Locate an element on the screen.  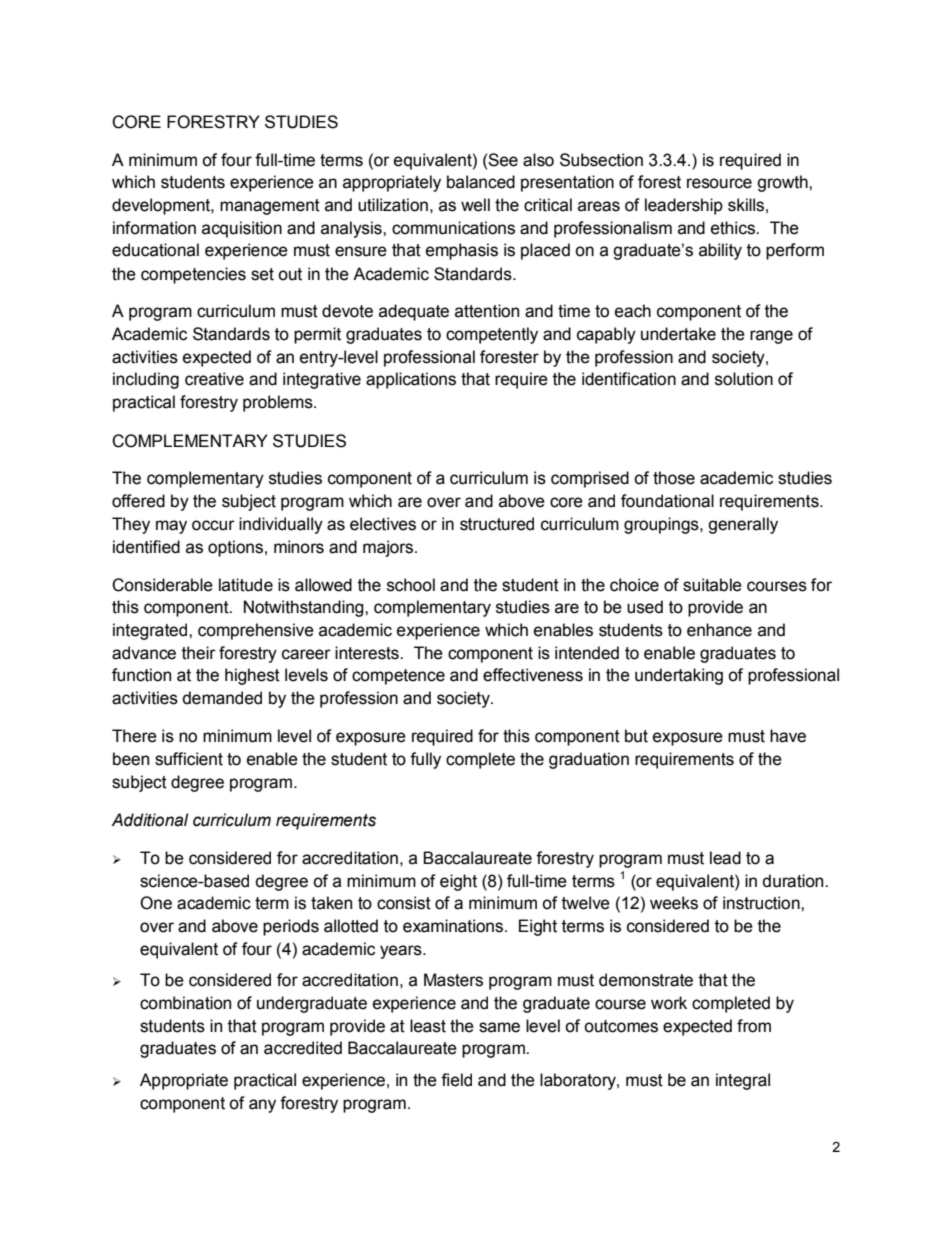
integral is located at coordinates (743, 1081).
